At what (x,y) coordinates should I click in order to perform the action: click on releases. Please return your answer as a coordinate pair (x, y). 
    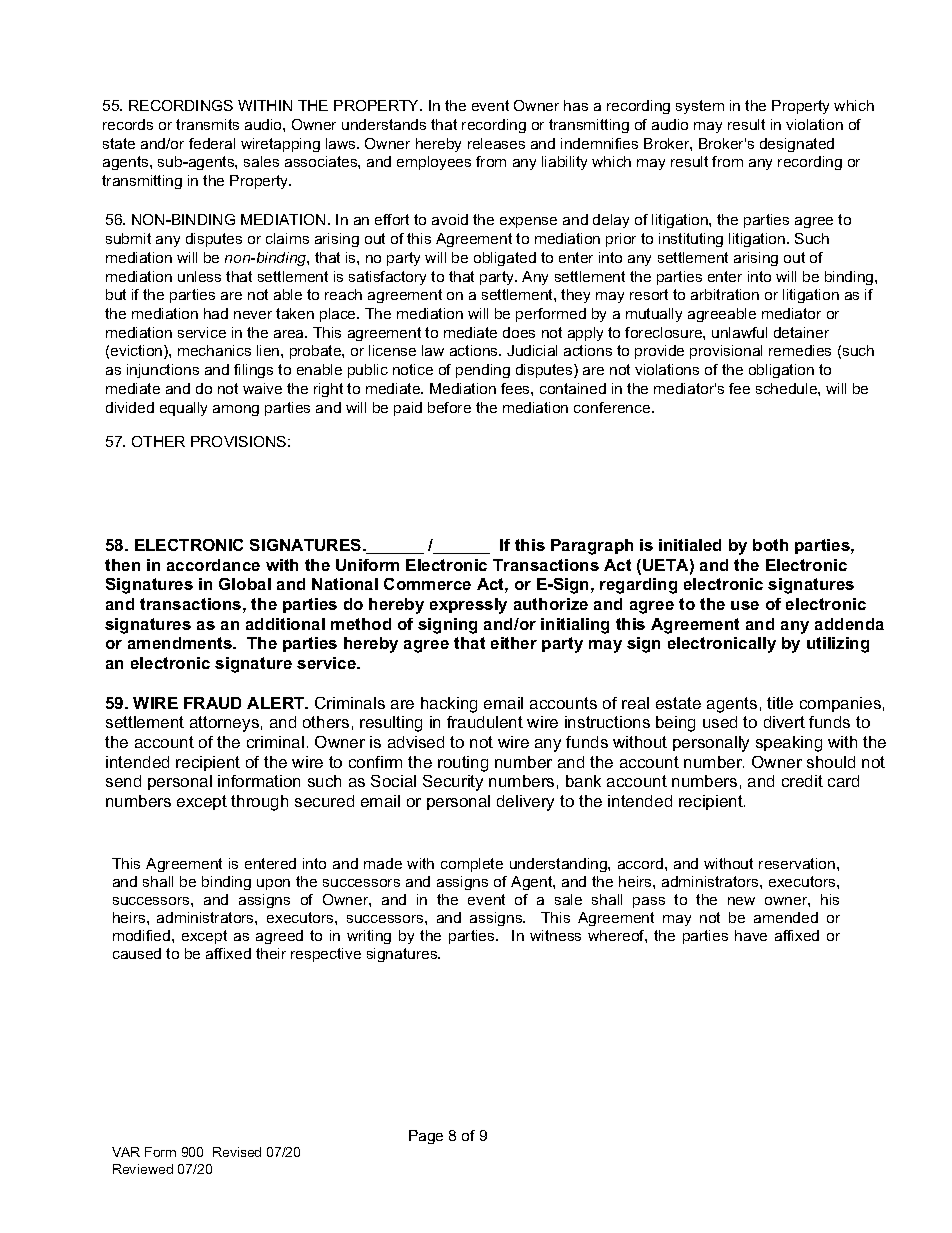
    Looking at the image, I should click on (496, 143).
